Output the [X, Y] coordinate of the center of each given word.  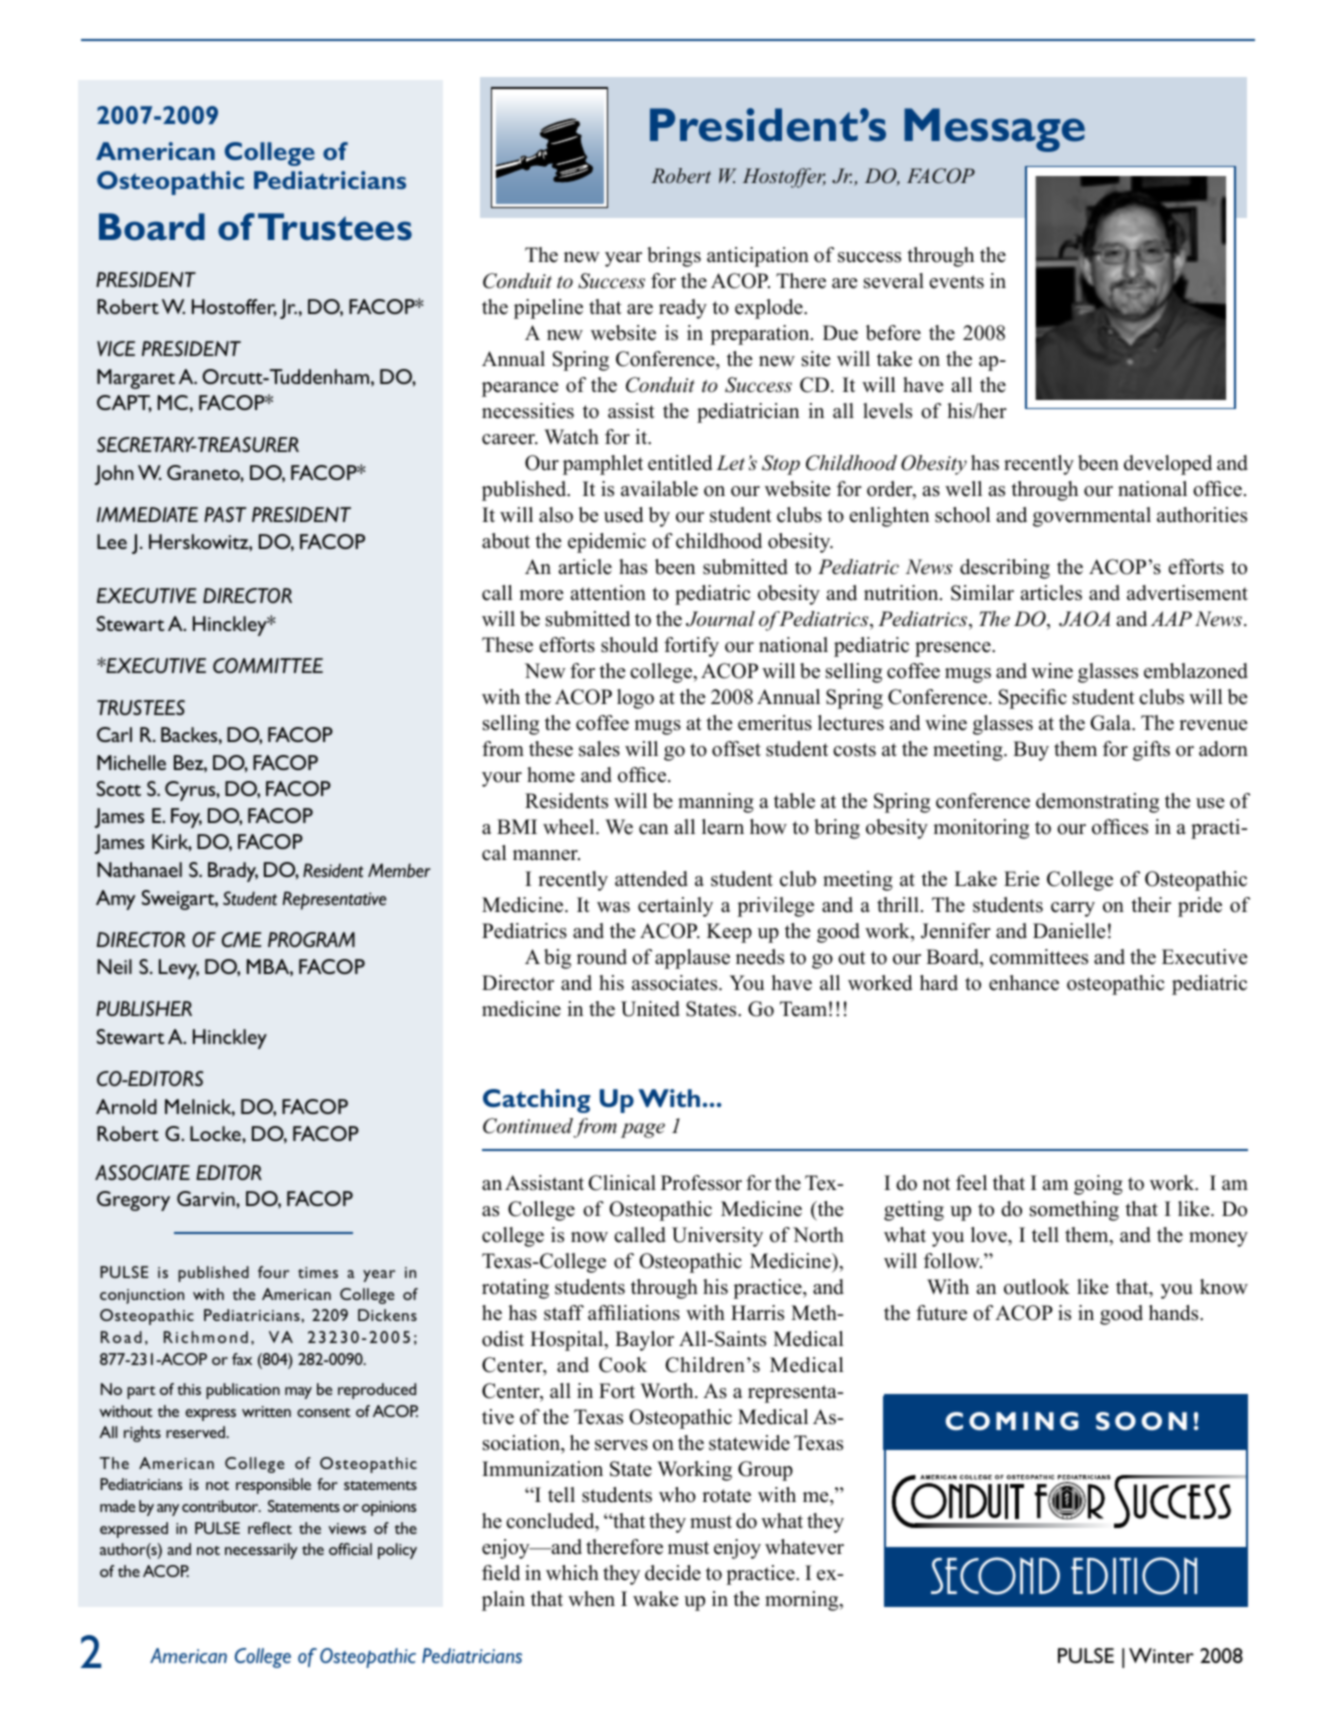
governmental [1092, 517]
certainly [675, 907]
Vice [116, 348]
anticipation [758, 257]
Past [225, 514]
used [623, 515]
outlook [1037, 1287]
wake [656, 1599]
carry [1073, 909]
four [273, 1272]
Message [994, 130]
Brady [233, 872]
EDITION [1134, 1576]
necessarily [261, 1551]
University [717, 1237]
